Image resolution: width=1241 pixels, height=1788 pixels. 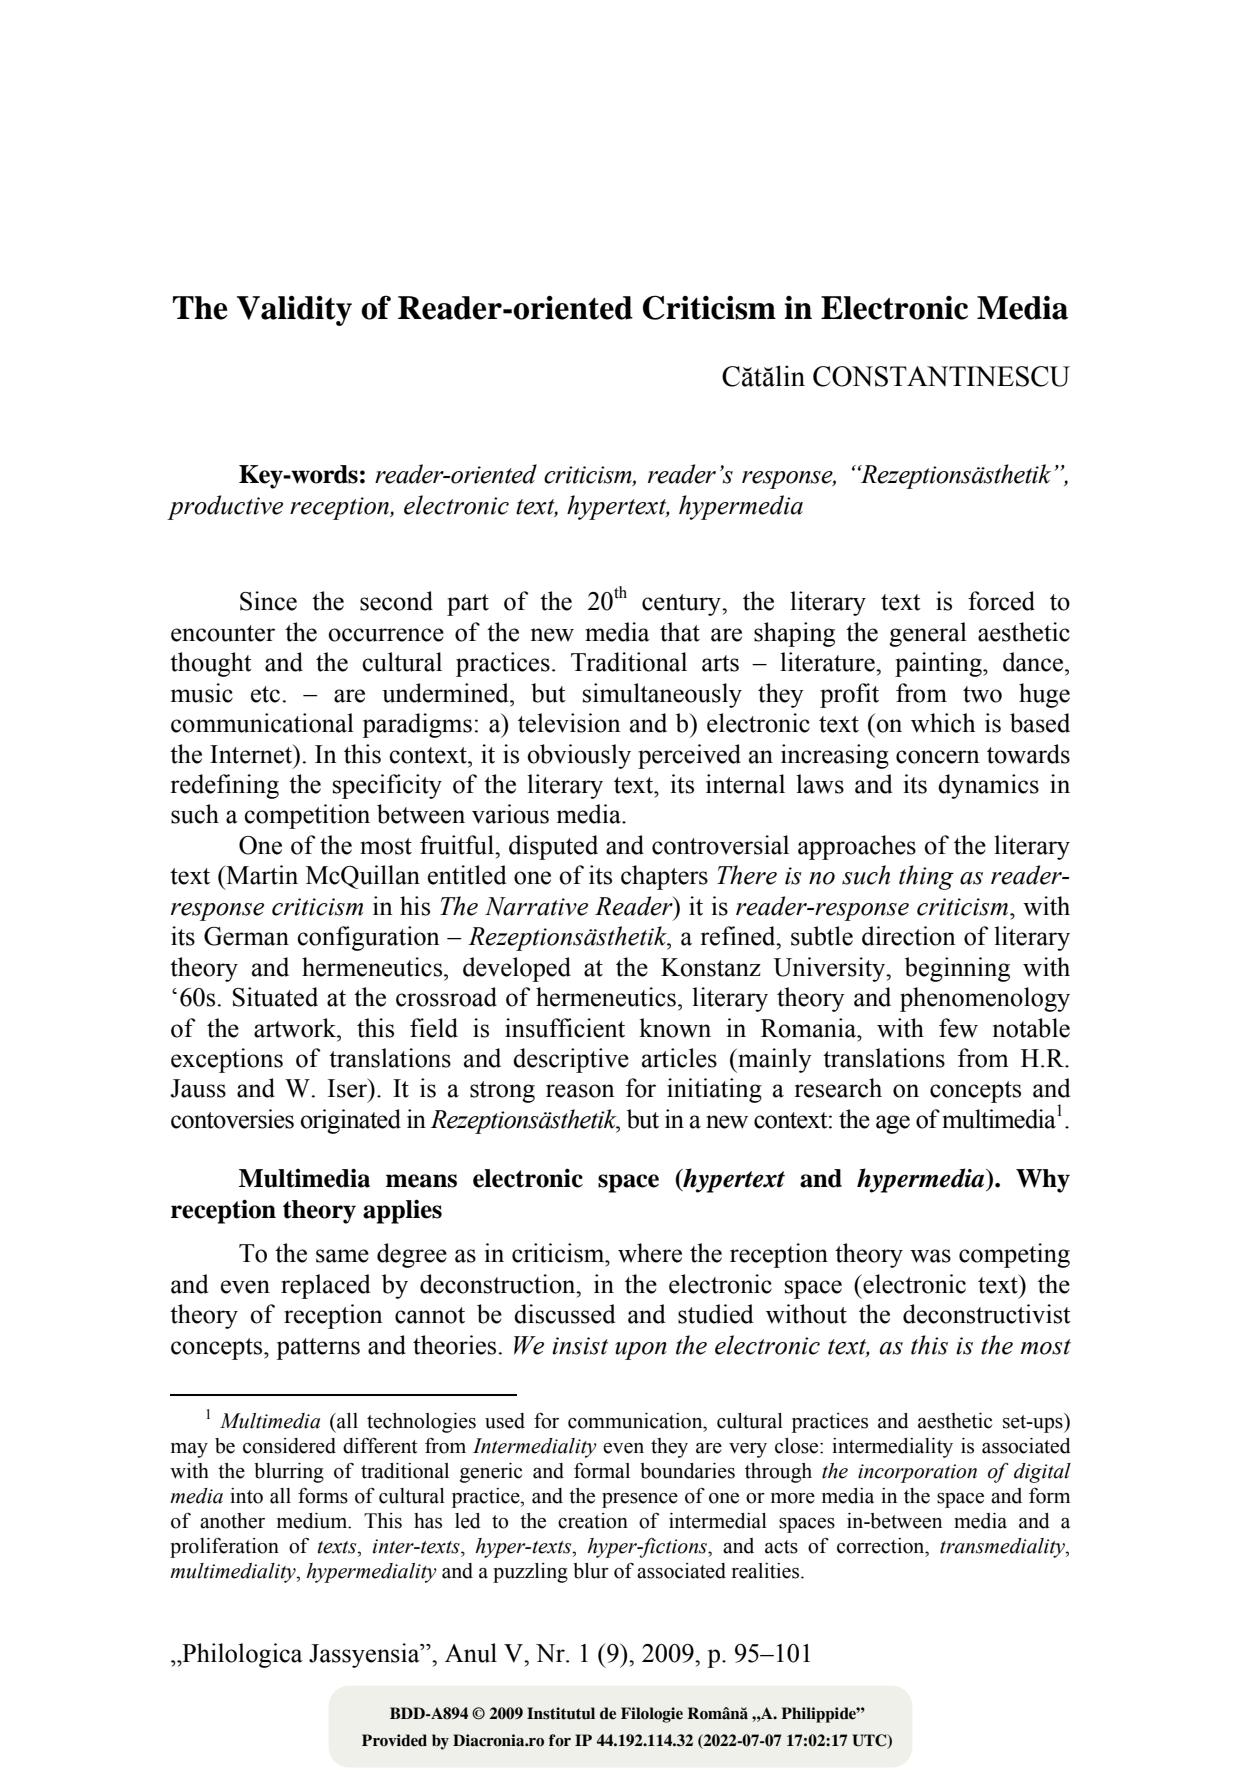 What do you see at coordinates (294, 311) in the screenshot?
I see `Validity` at bounding box center [294, 311].
